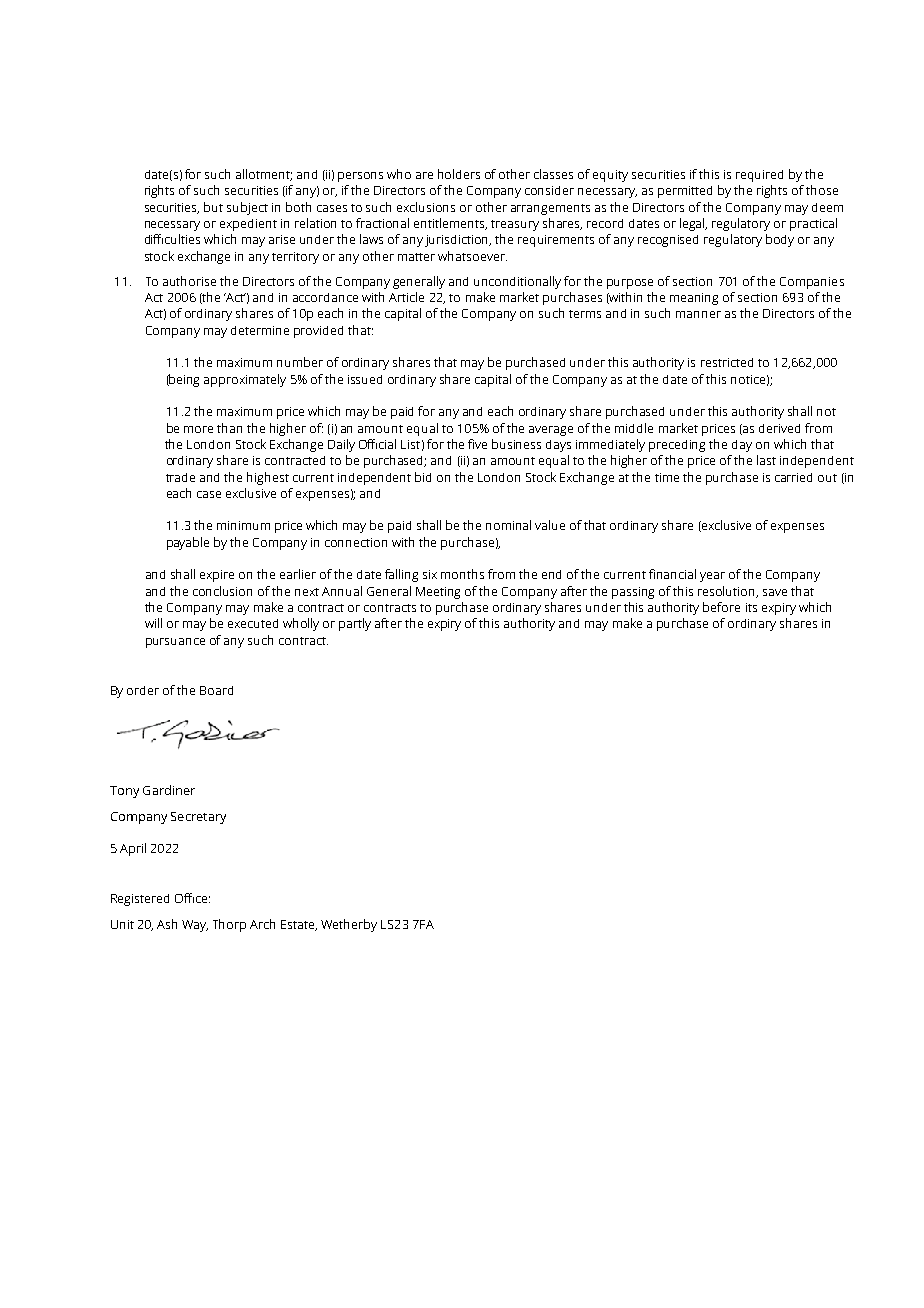 This screenshot has height=1308, width=924. I want to click on holders, so click(459, 174).
